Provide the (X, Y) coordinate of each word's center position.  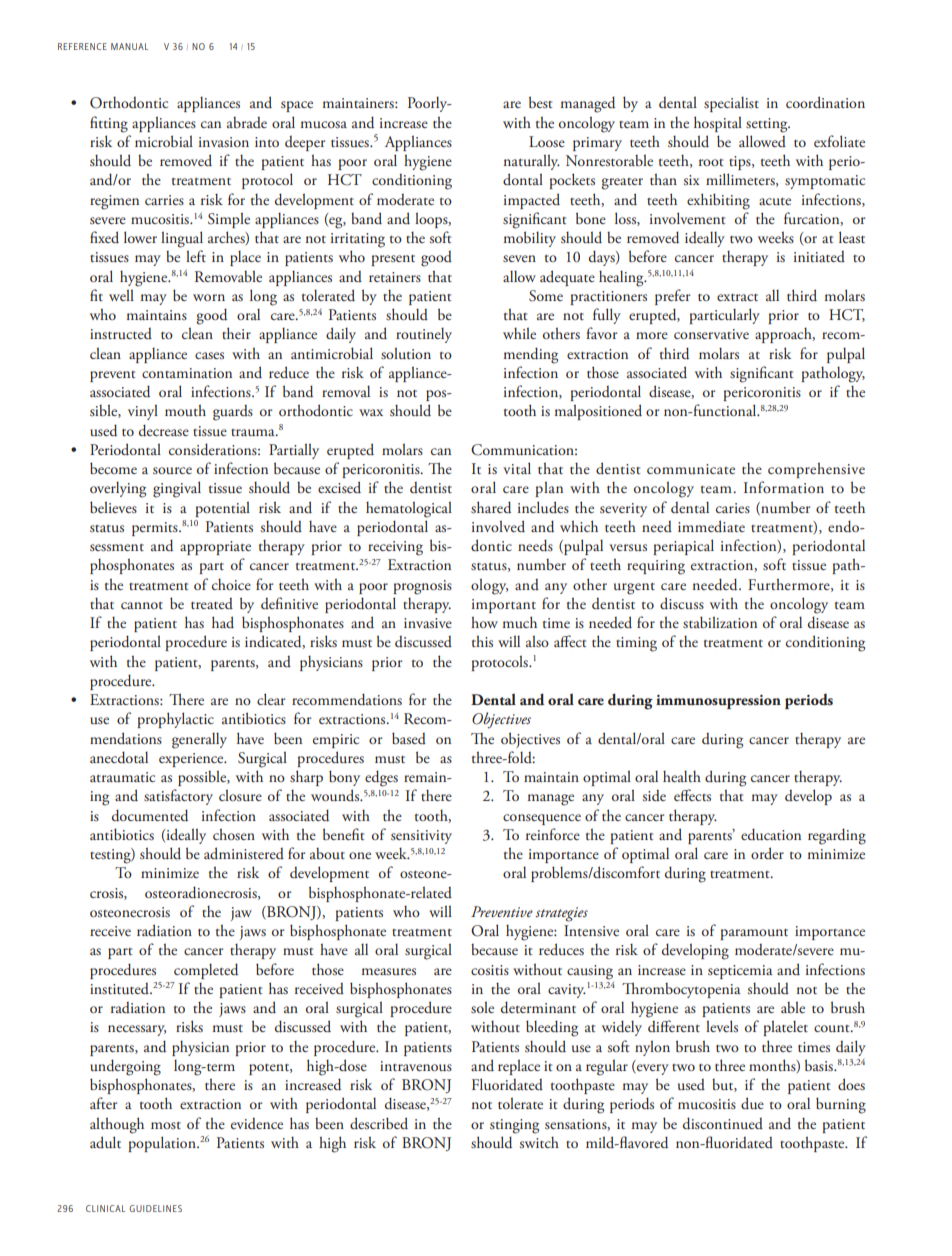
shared (491, 507)
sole (482, 1007)
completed (206, 971)
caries (733, 508)
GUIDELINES (155, 1208)
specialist (731, 104)
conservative (711, 334)
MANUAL (129, 46)
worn (209, 297)
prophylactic (175, 720)
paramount (754, 934)
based (409, 738)
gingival (177, 489)
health (682, 776)
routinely (424, 335)
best (540, 102)
